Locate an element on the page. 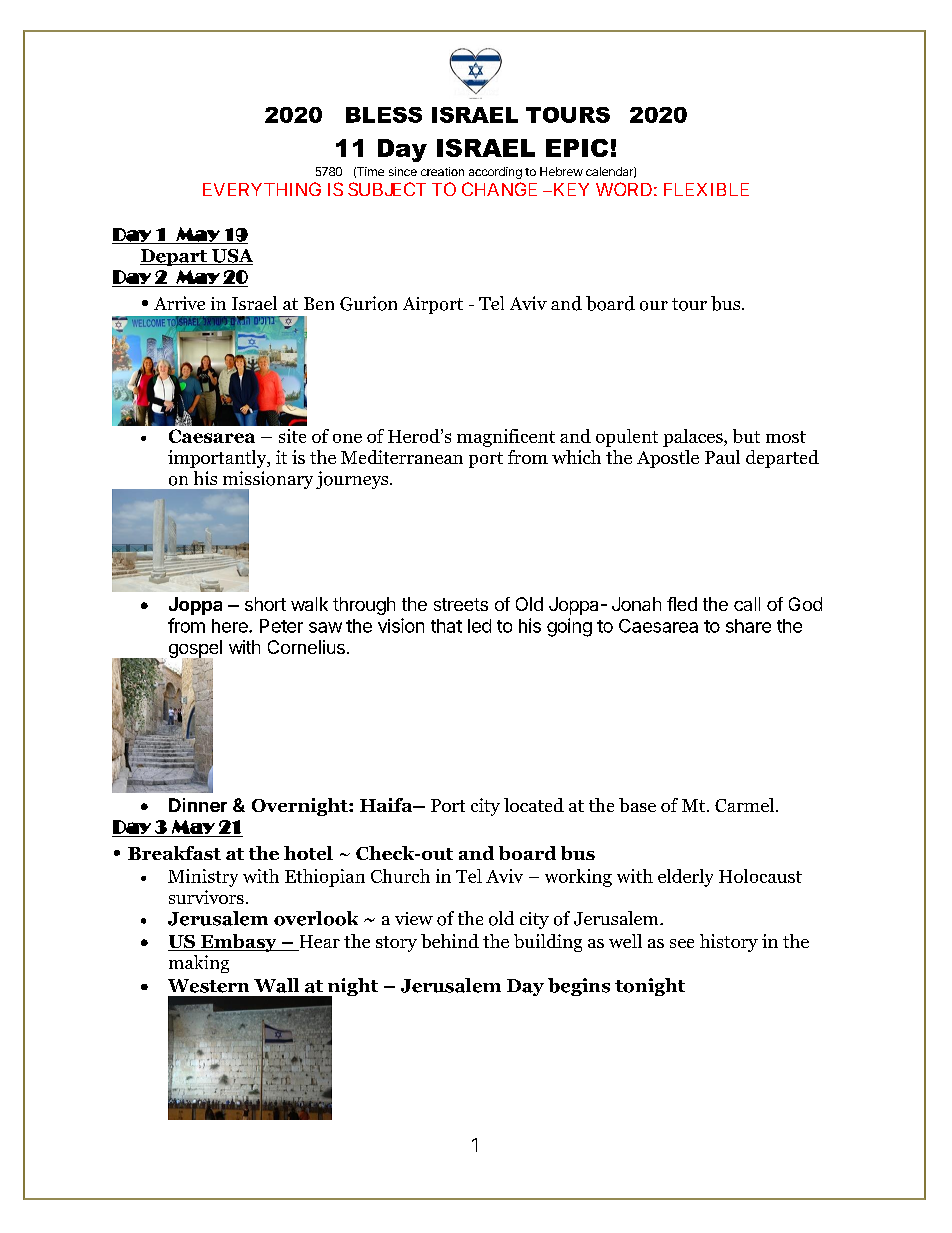 The width and height of the page is (952, 1233). Gurion is located at coordinates (368, 303).
